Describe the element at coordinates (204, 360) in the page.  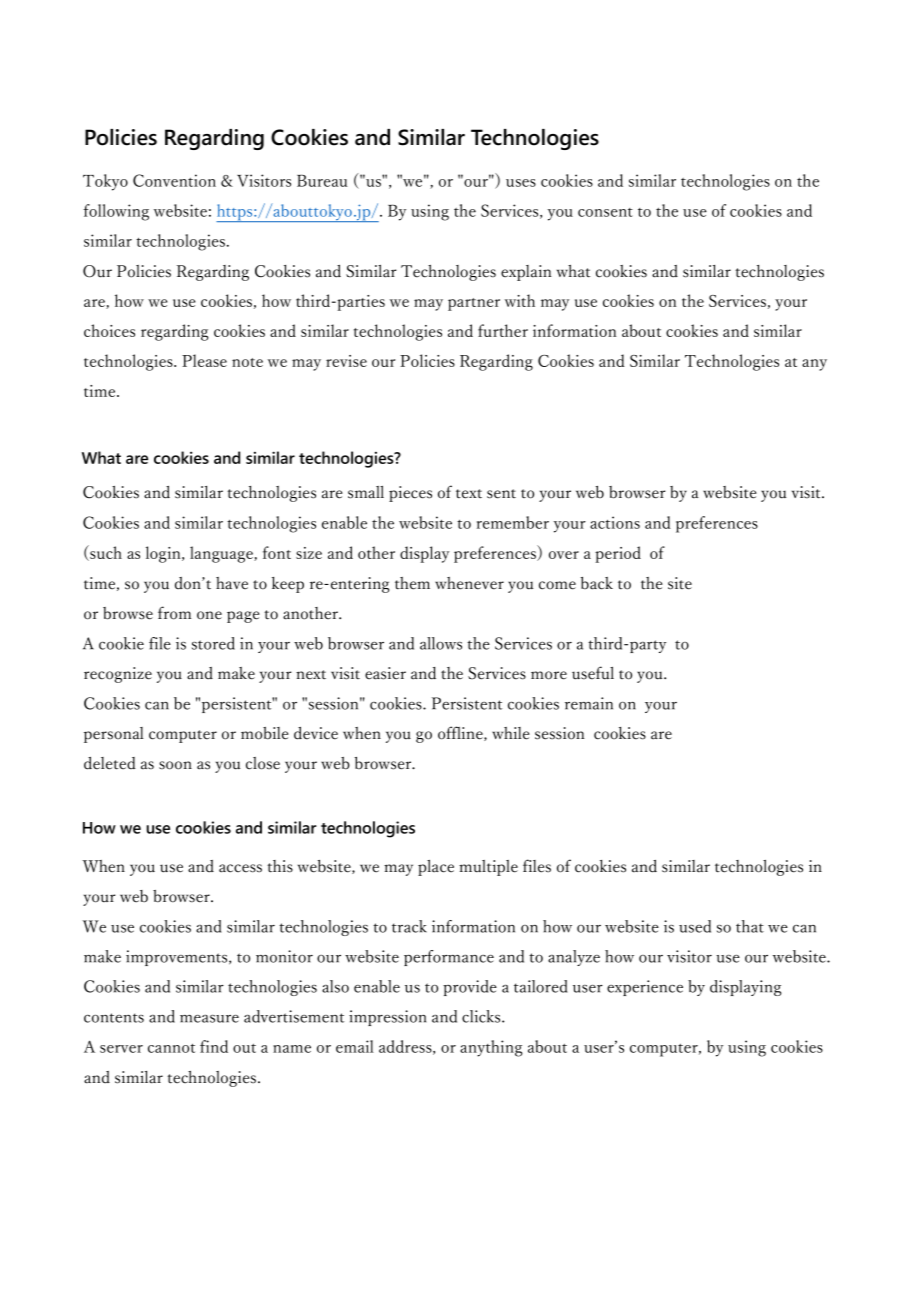
I see `Please` at that location.
